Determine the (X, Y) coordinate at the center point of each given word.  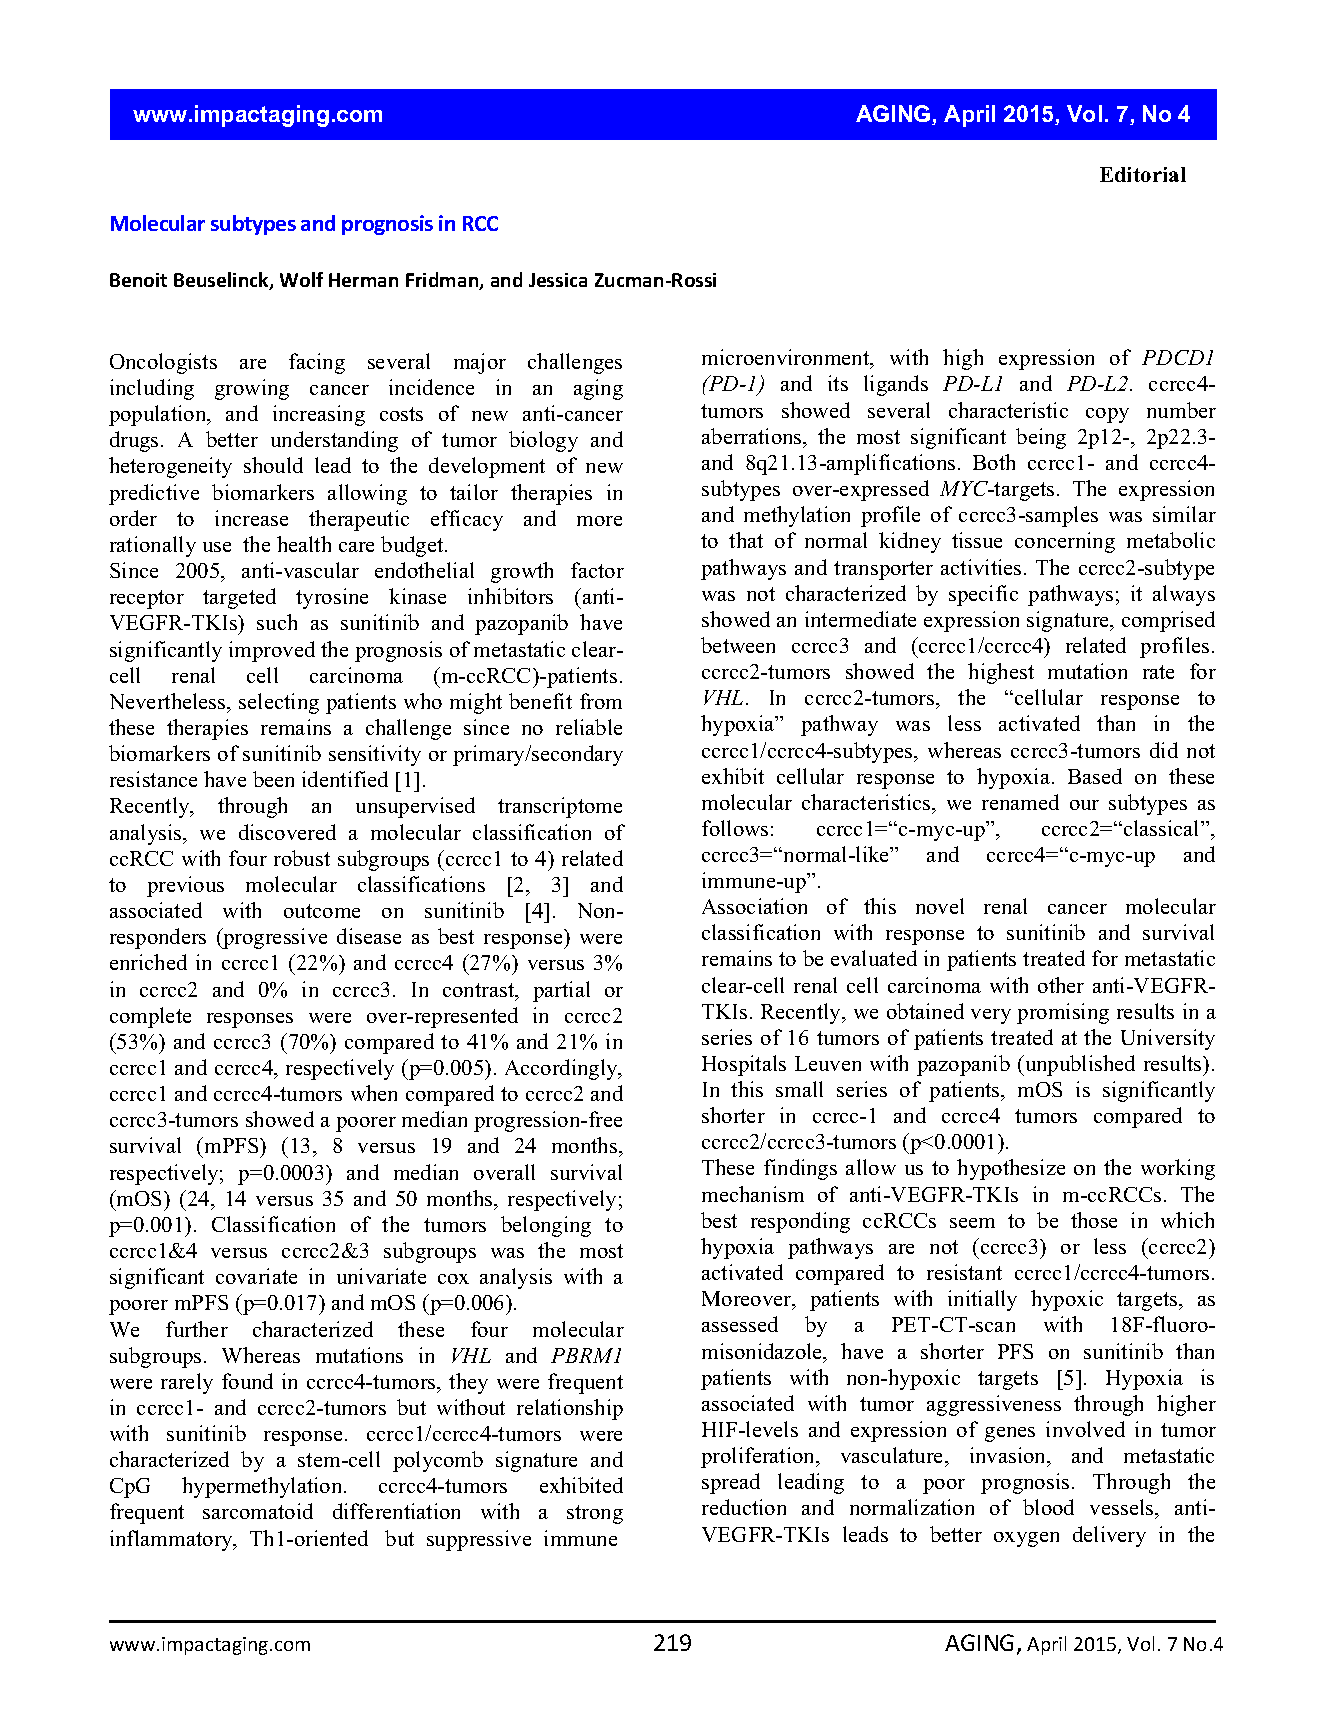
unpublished (1079, 1065)
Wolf (301, 279)
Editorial (1143, 174)
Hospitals (744, 1065)
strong (595, 1514)
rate (1158, 672)
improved (272, 651)
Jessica (558, 280)
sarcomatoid (258, 1511)
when (374, 1093)
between (738, 645)
